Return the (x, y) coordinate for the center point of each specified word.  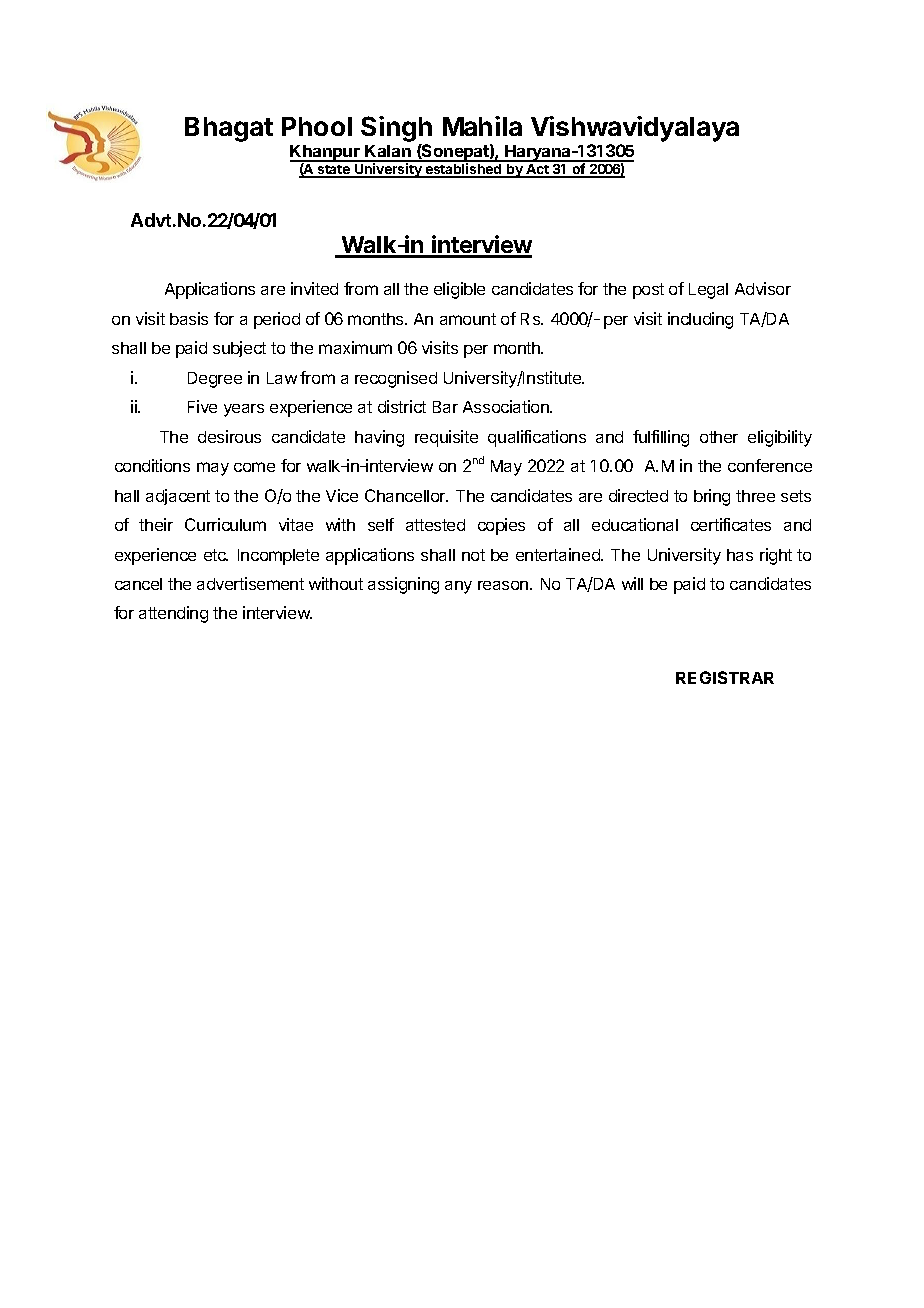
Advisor (763, 288)
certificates (731, 524)
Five (202, 406)
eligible (459, 290)
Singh (396, 129)
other (719, 437)
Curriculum (225, 524)
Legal (708, 291)
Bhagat (229, 129)
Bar (445, 407)
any (458, 587)
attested (435, 525)
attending (173, 614)
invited (314, 288)
